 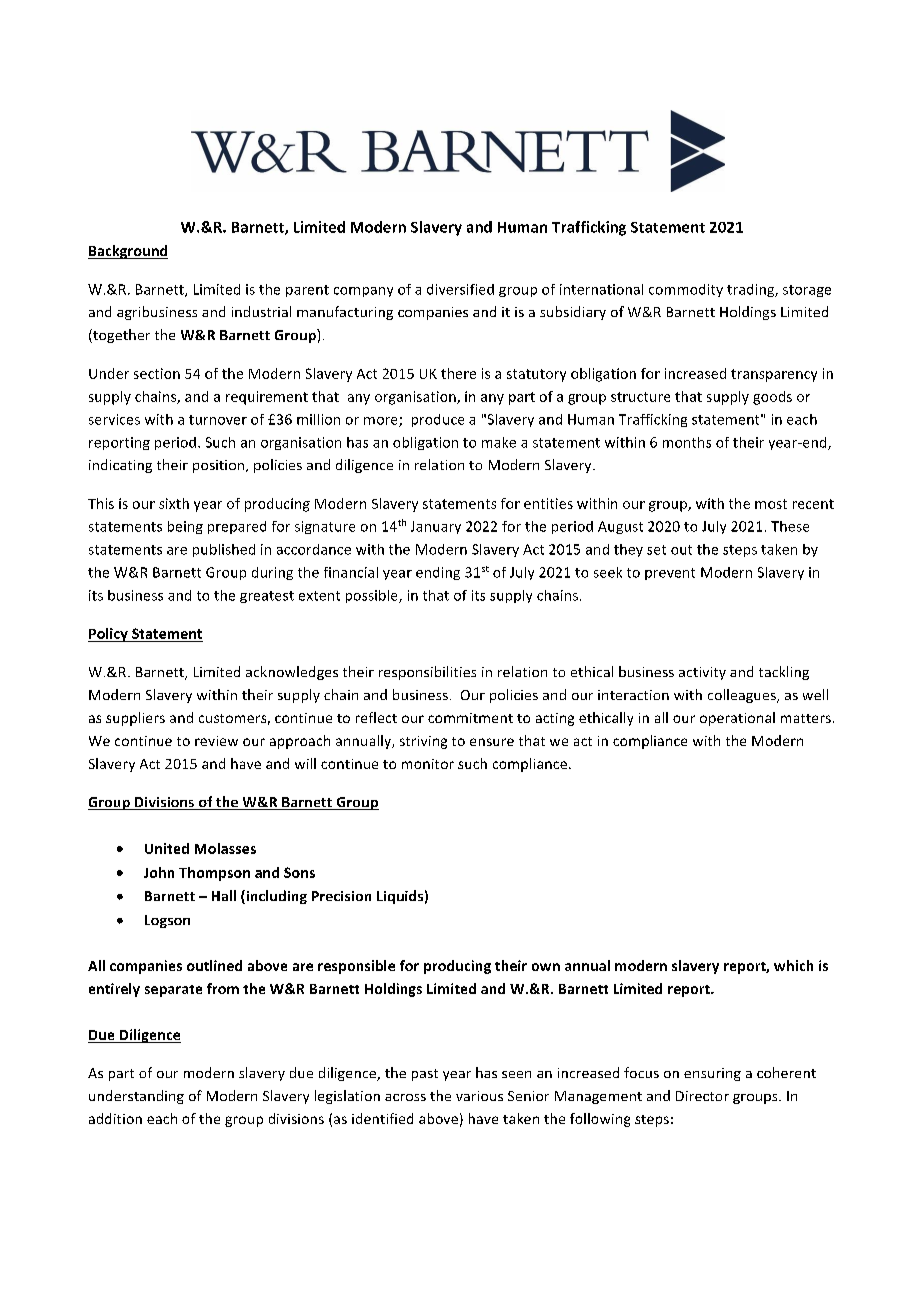 What do you see at coordinates (686, 290) in the screenshot?
I see `commodity` at bounding box center [686, 290].
